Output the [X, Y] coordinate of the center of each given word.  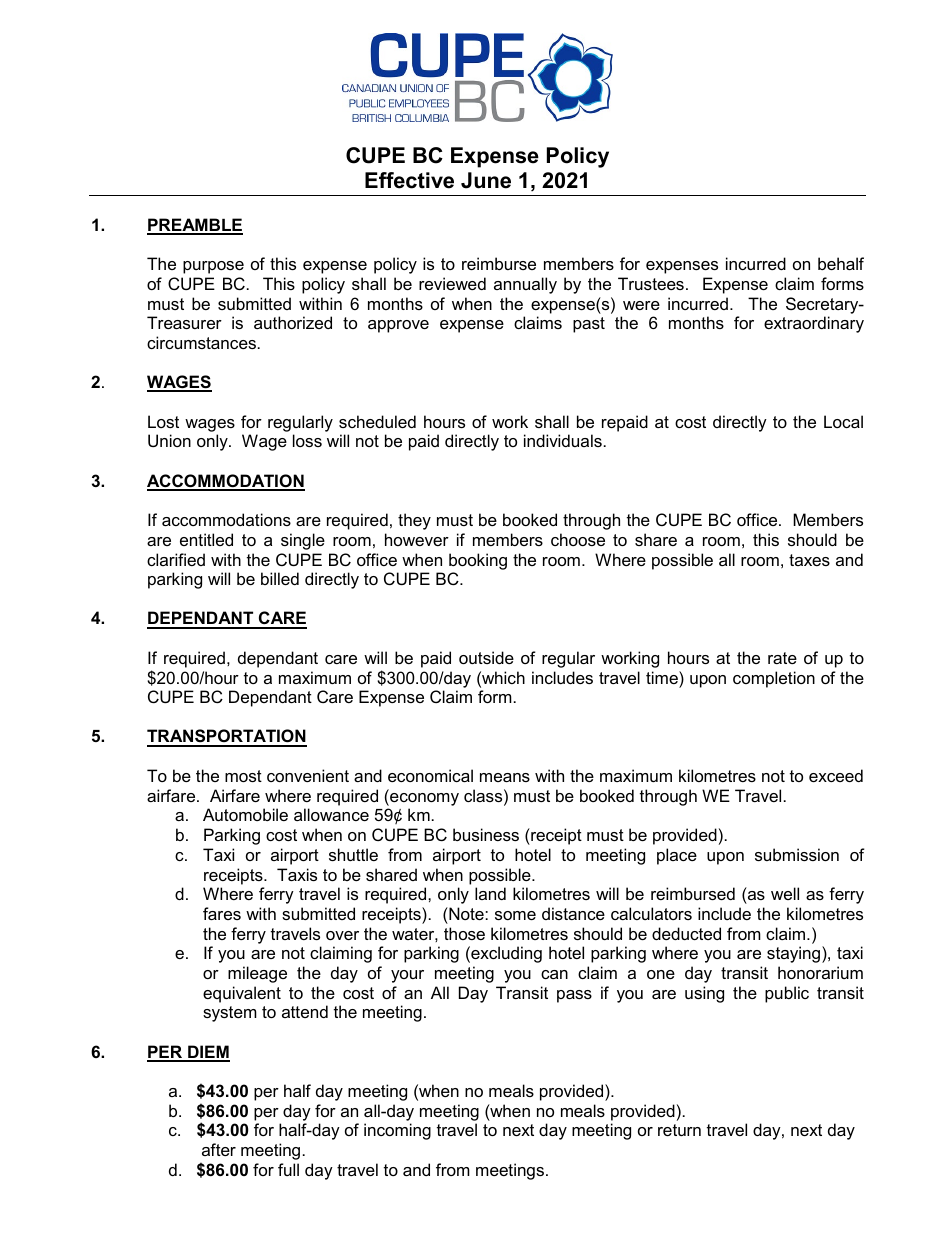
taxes [809, 560]
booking [478, 561]
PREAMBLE [195, 226]
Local [843, 421]
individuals [563, 440]
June [486, 180]
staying [793, 954]
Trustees [651, 283]
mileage [257, 974]
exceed [836, 775]
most [243, 776]
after [219, 1149]
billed [280, 578]
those [464, 933]
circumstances [201, 342]
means [505, 777]
